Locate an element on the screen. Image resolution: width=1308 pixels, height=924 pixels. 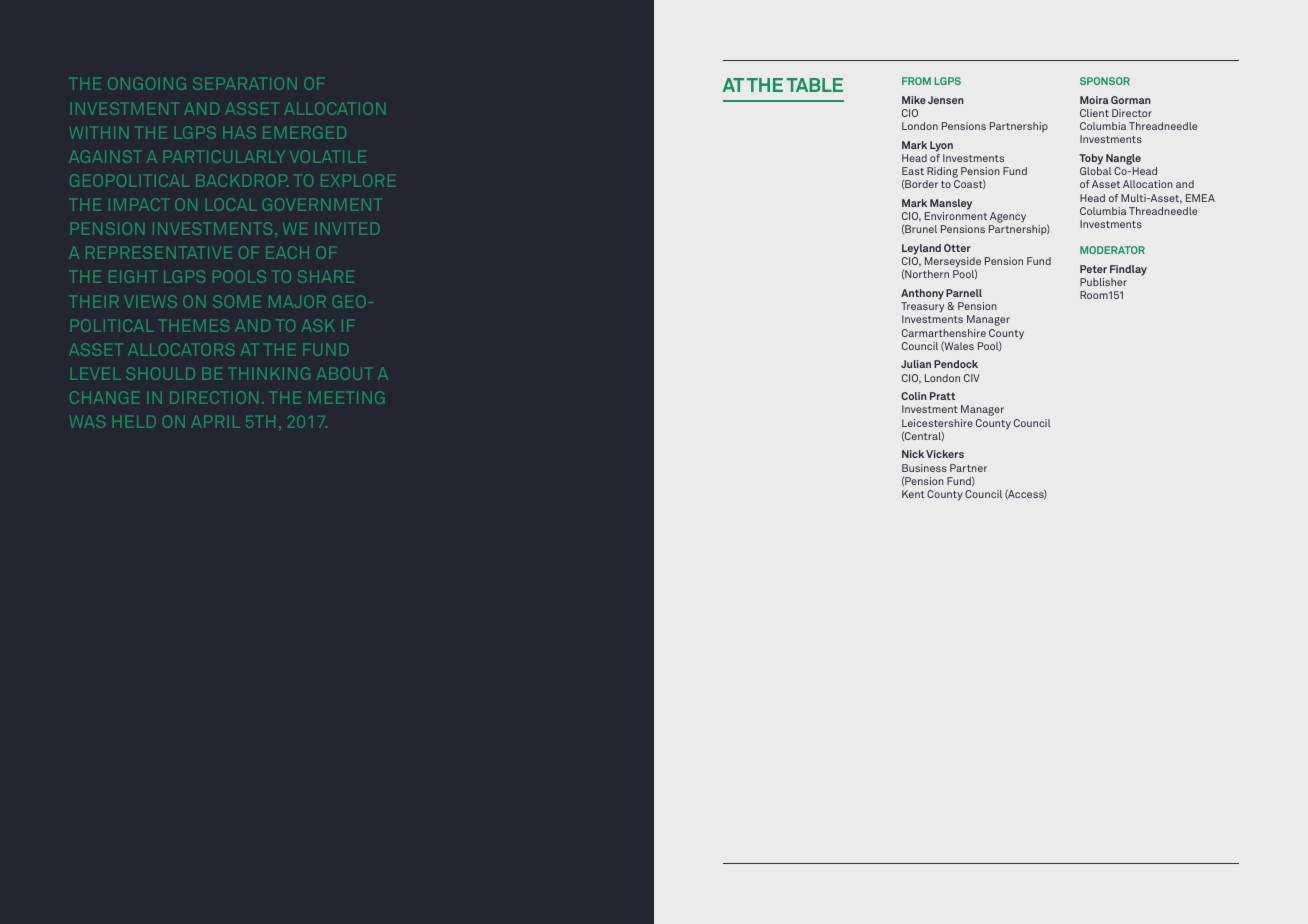
Director is located at coordinates (1132, 113).
